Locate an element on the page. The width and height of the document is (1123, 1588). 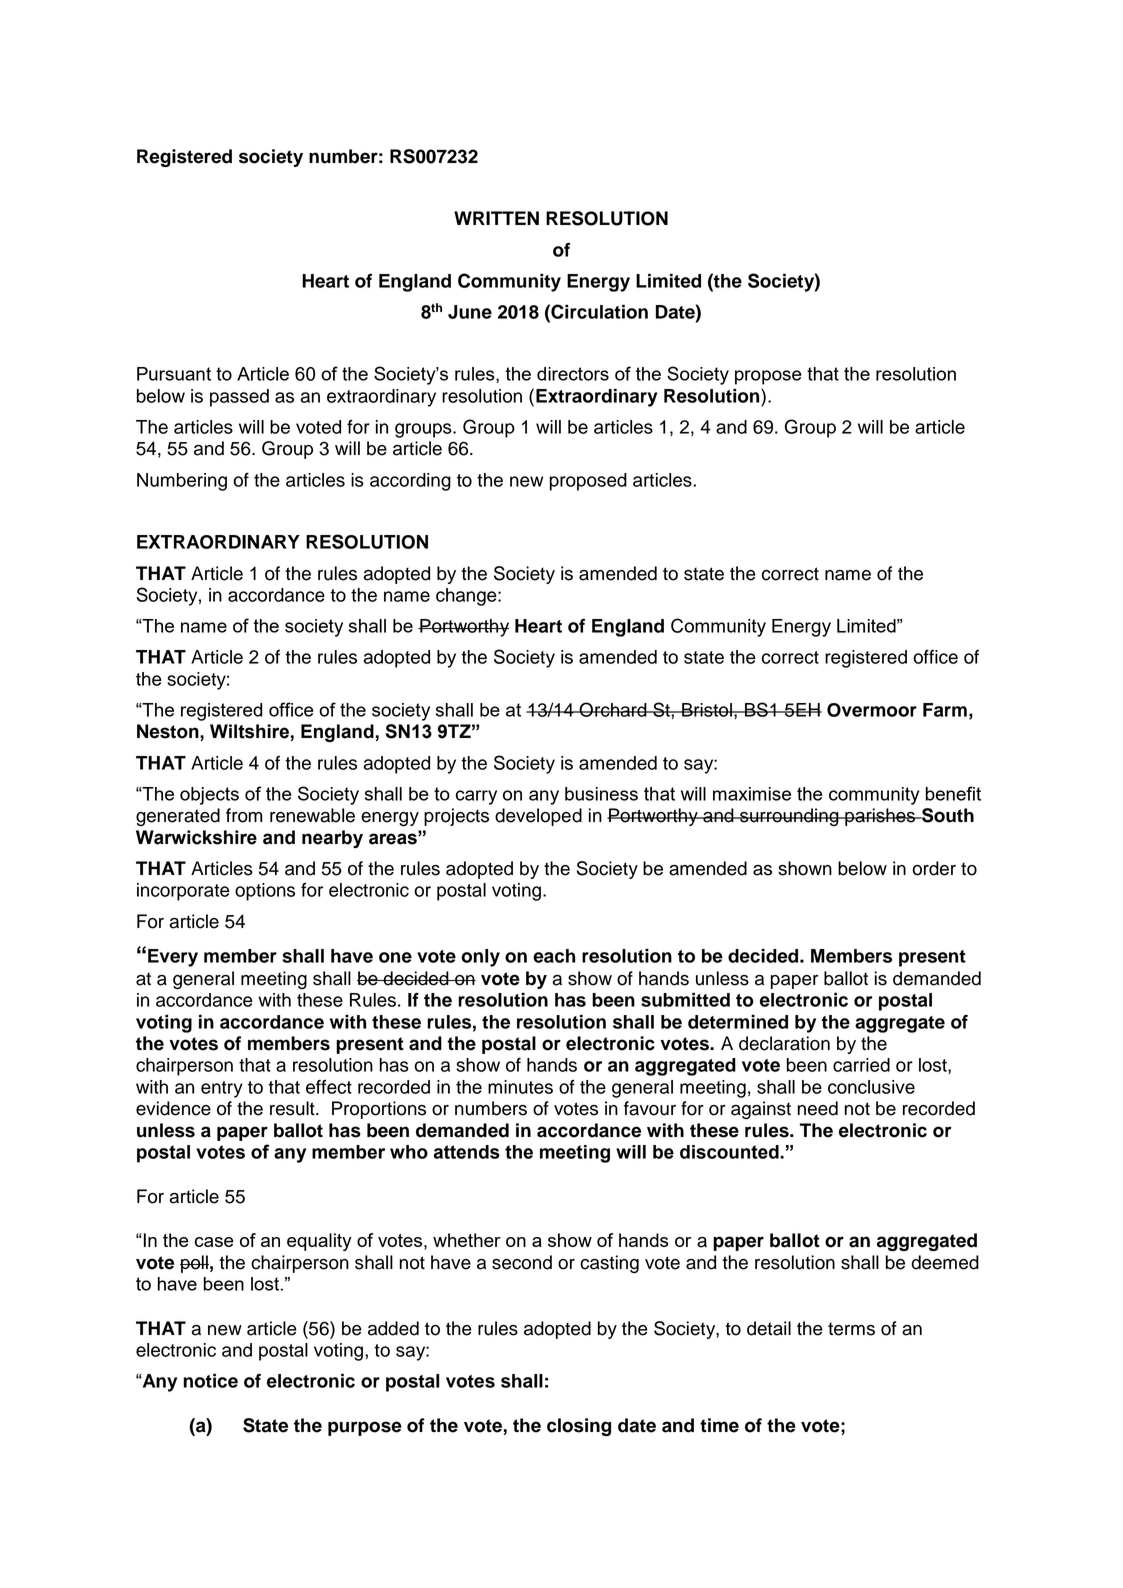
conclusive is located at coordinates (871, 1087).
